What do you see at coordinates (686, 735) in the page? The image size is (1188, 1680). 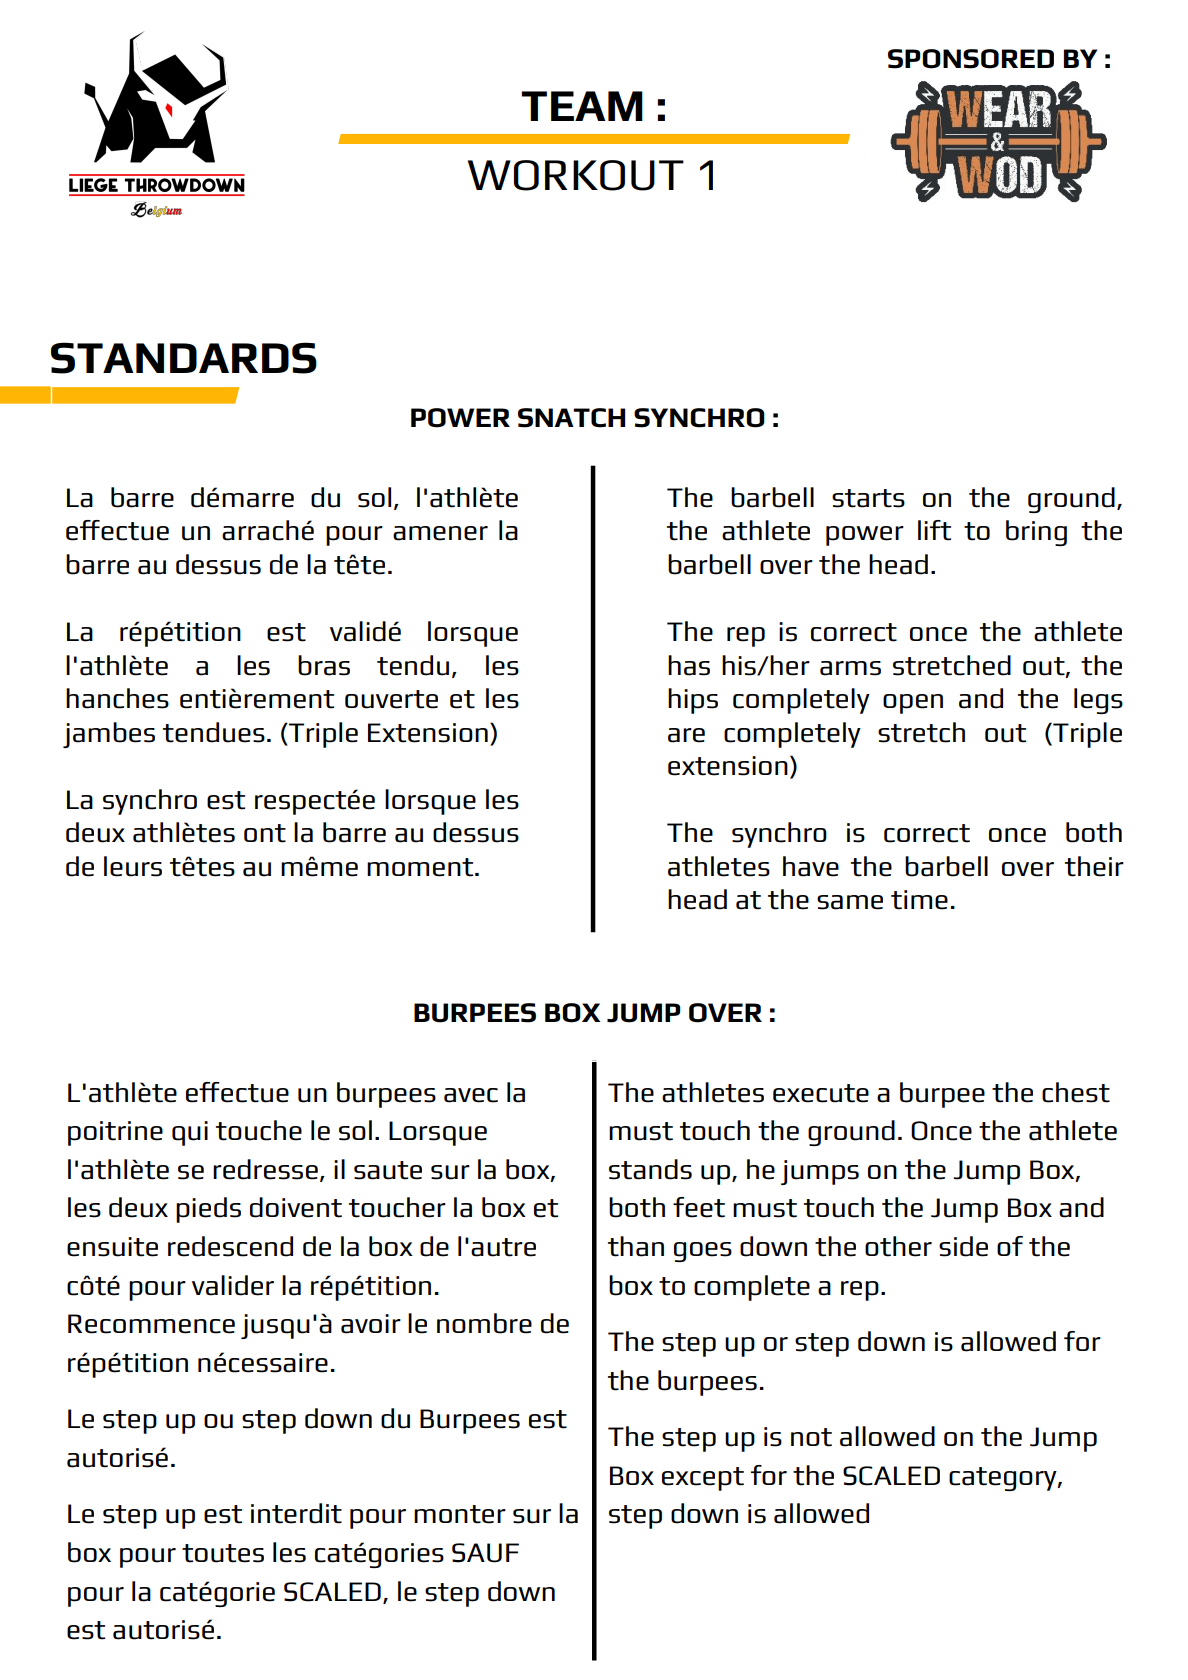 I see `are` at bounding box center [686, 735].
